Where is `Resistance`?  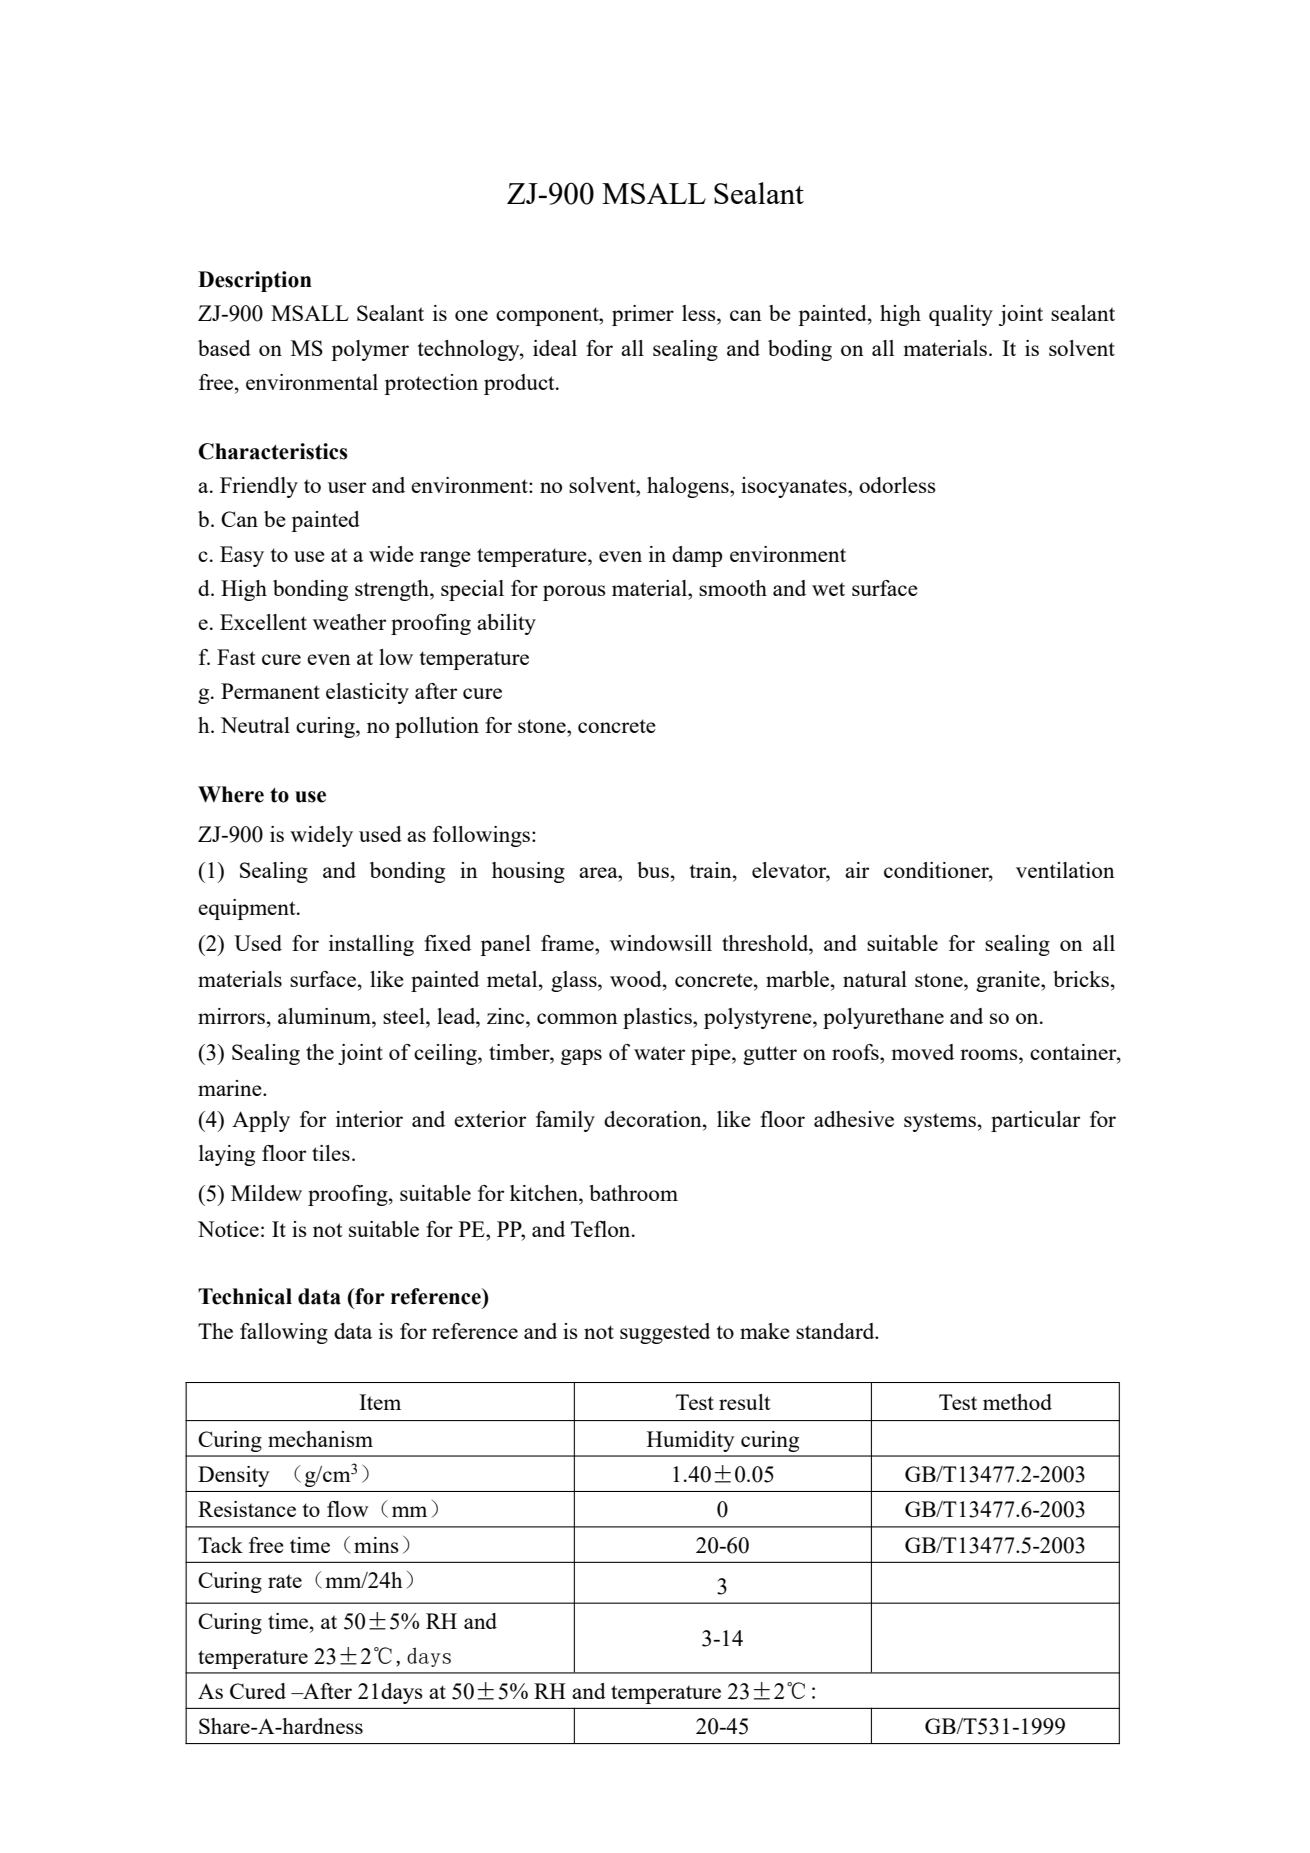 Resistance is located at coordinates (247, 1509).
